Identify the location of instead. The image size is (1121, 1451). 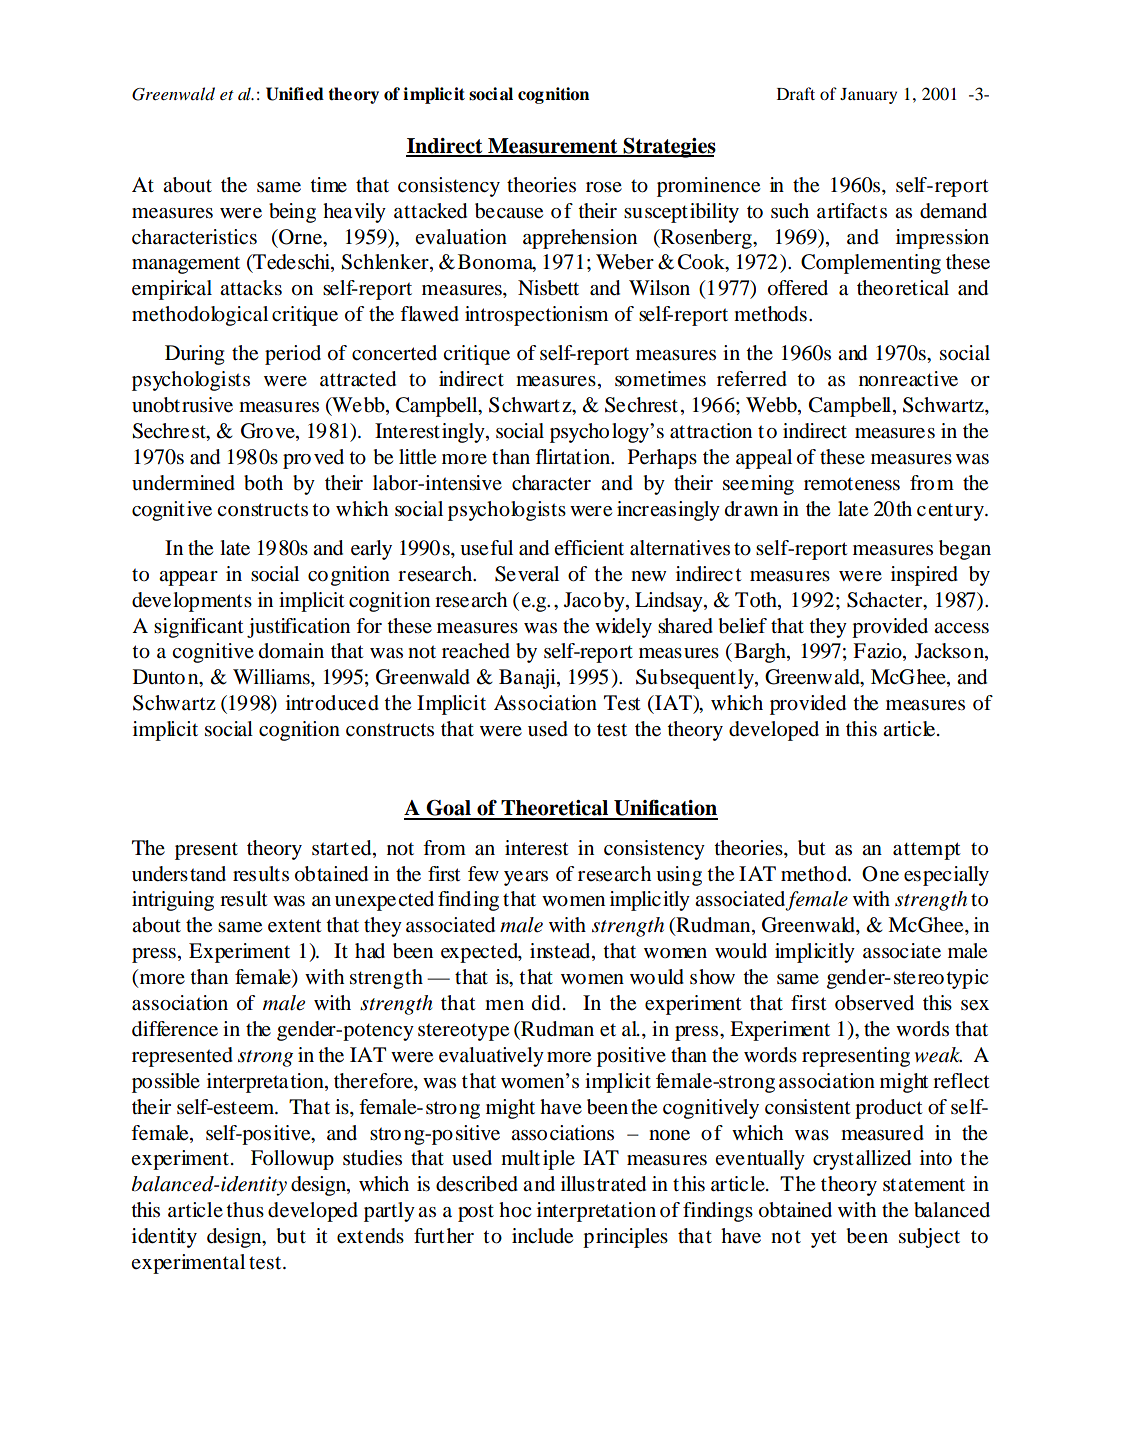
(561, 952).
